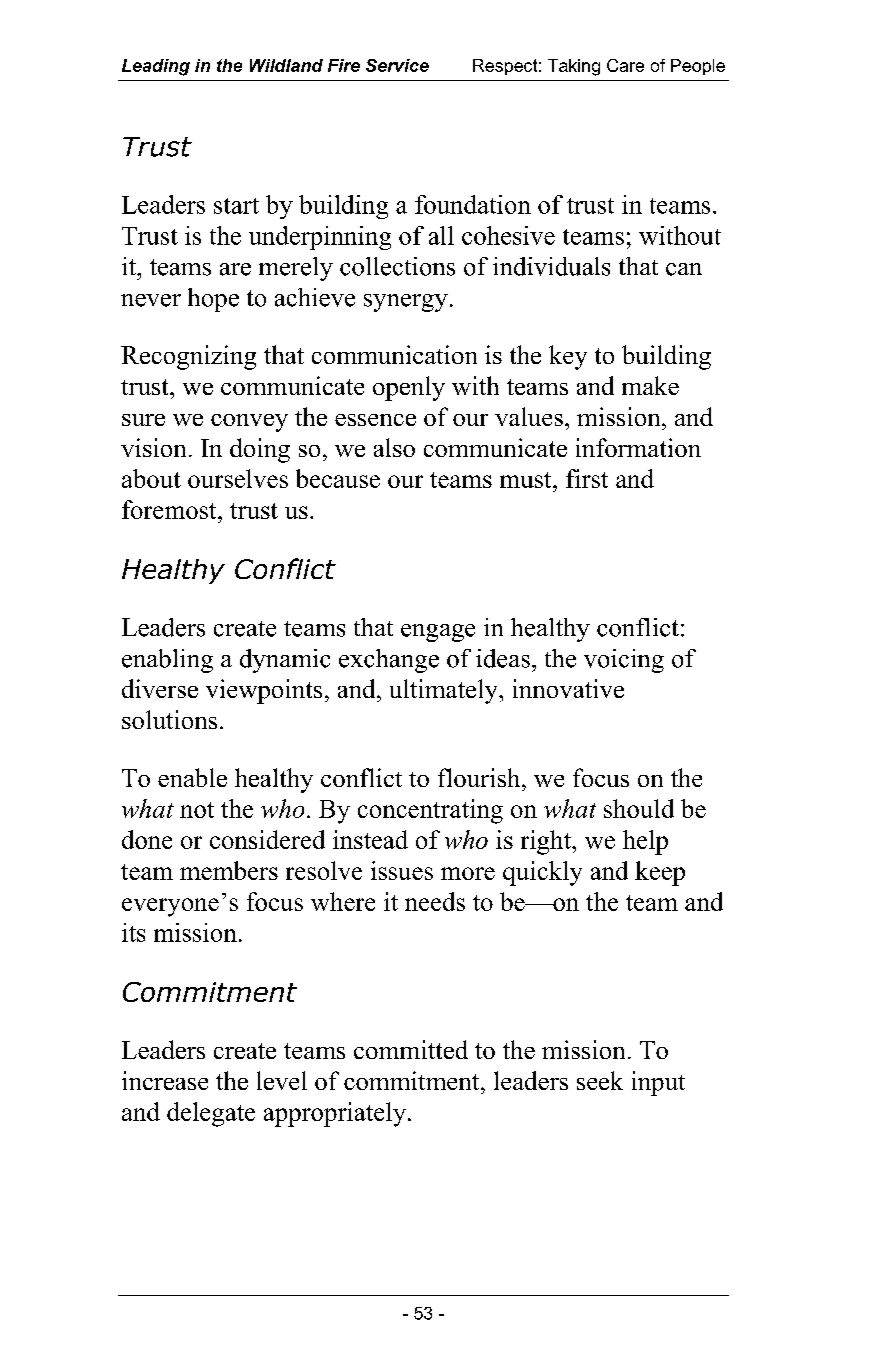 This page has width=887, height=1372. What do you see at coordinates (658, 1083) in the page?
I see `input` at bounding box center [658, 1083].
